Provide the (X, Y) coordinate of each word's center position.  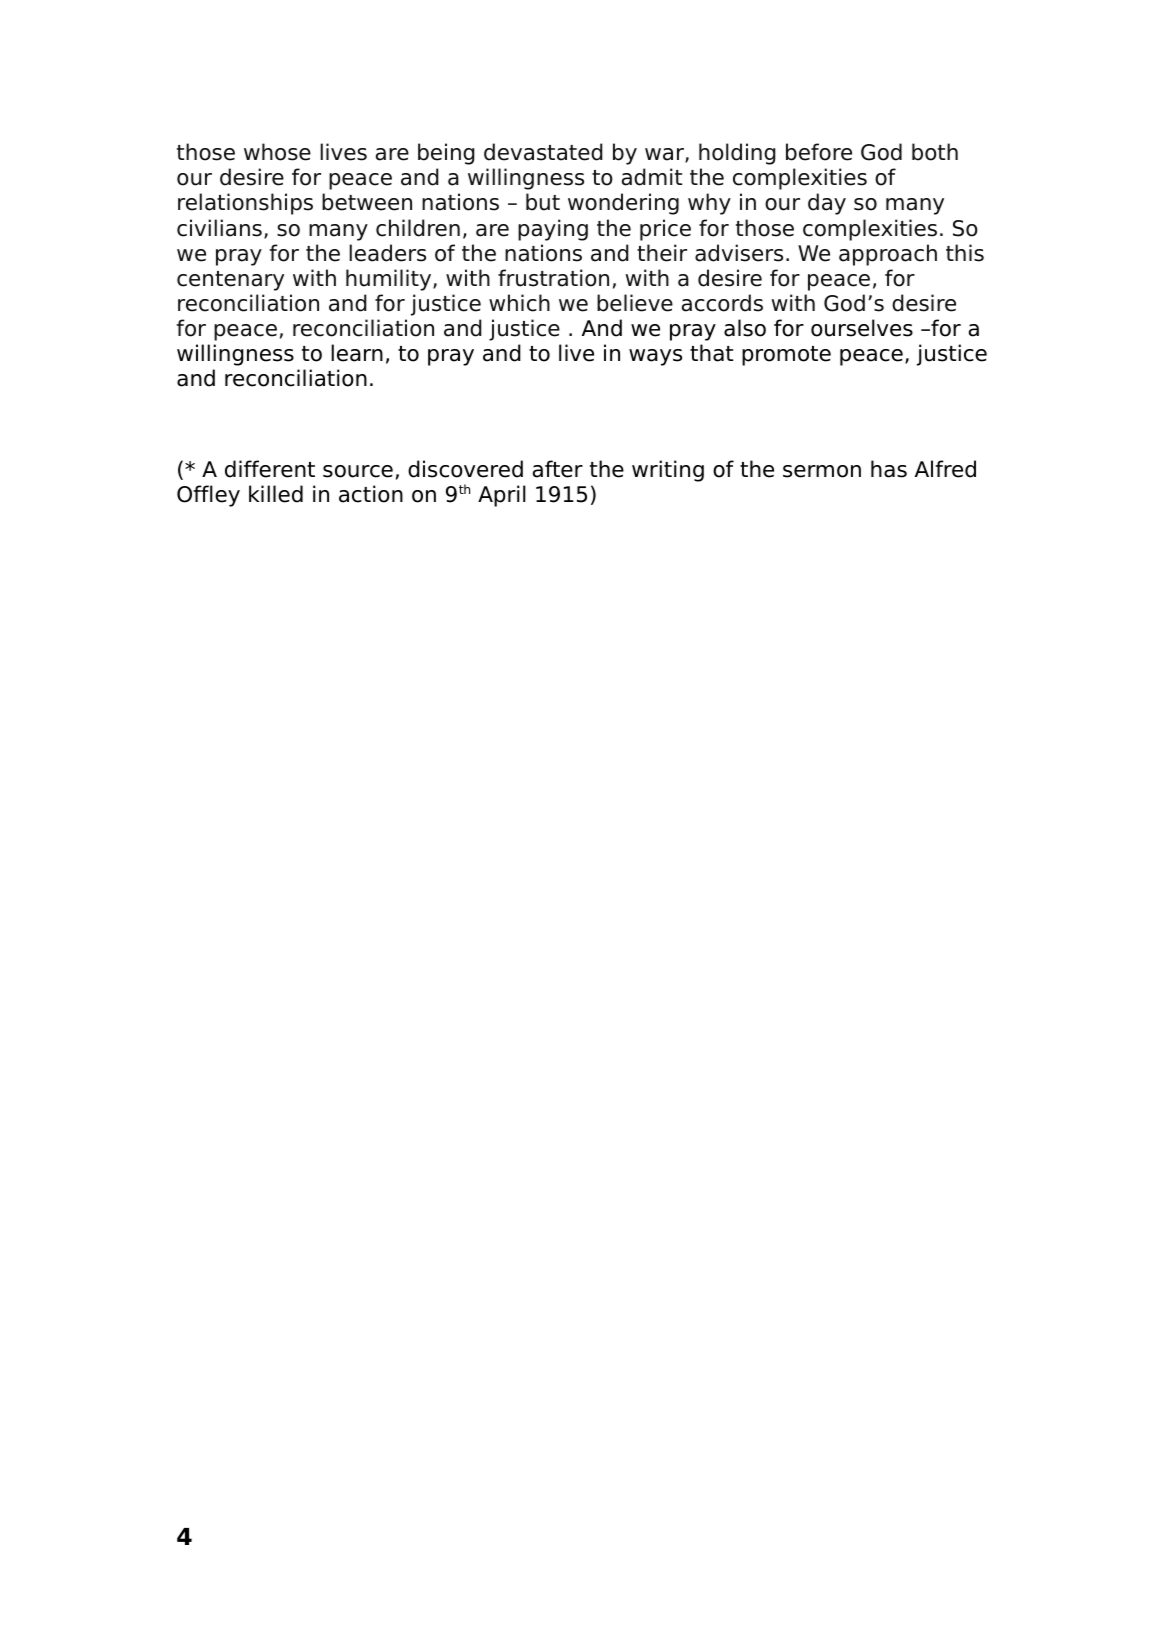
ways (655, 357)
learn (357, 353)
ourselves (862, 328)
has (889, 469)
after (558, 469)
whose (277, 152)
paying (553, 230)
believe (635, 303)
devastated (543, 152)
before (819, 152)
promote (786, 356)
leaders (387, 253)
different (270, 469)
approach (888, 255)
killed (276, 494)
